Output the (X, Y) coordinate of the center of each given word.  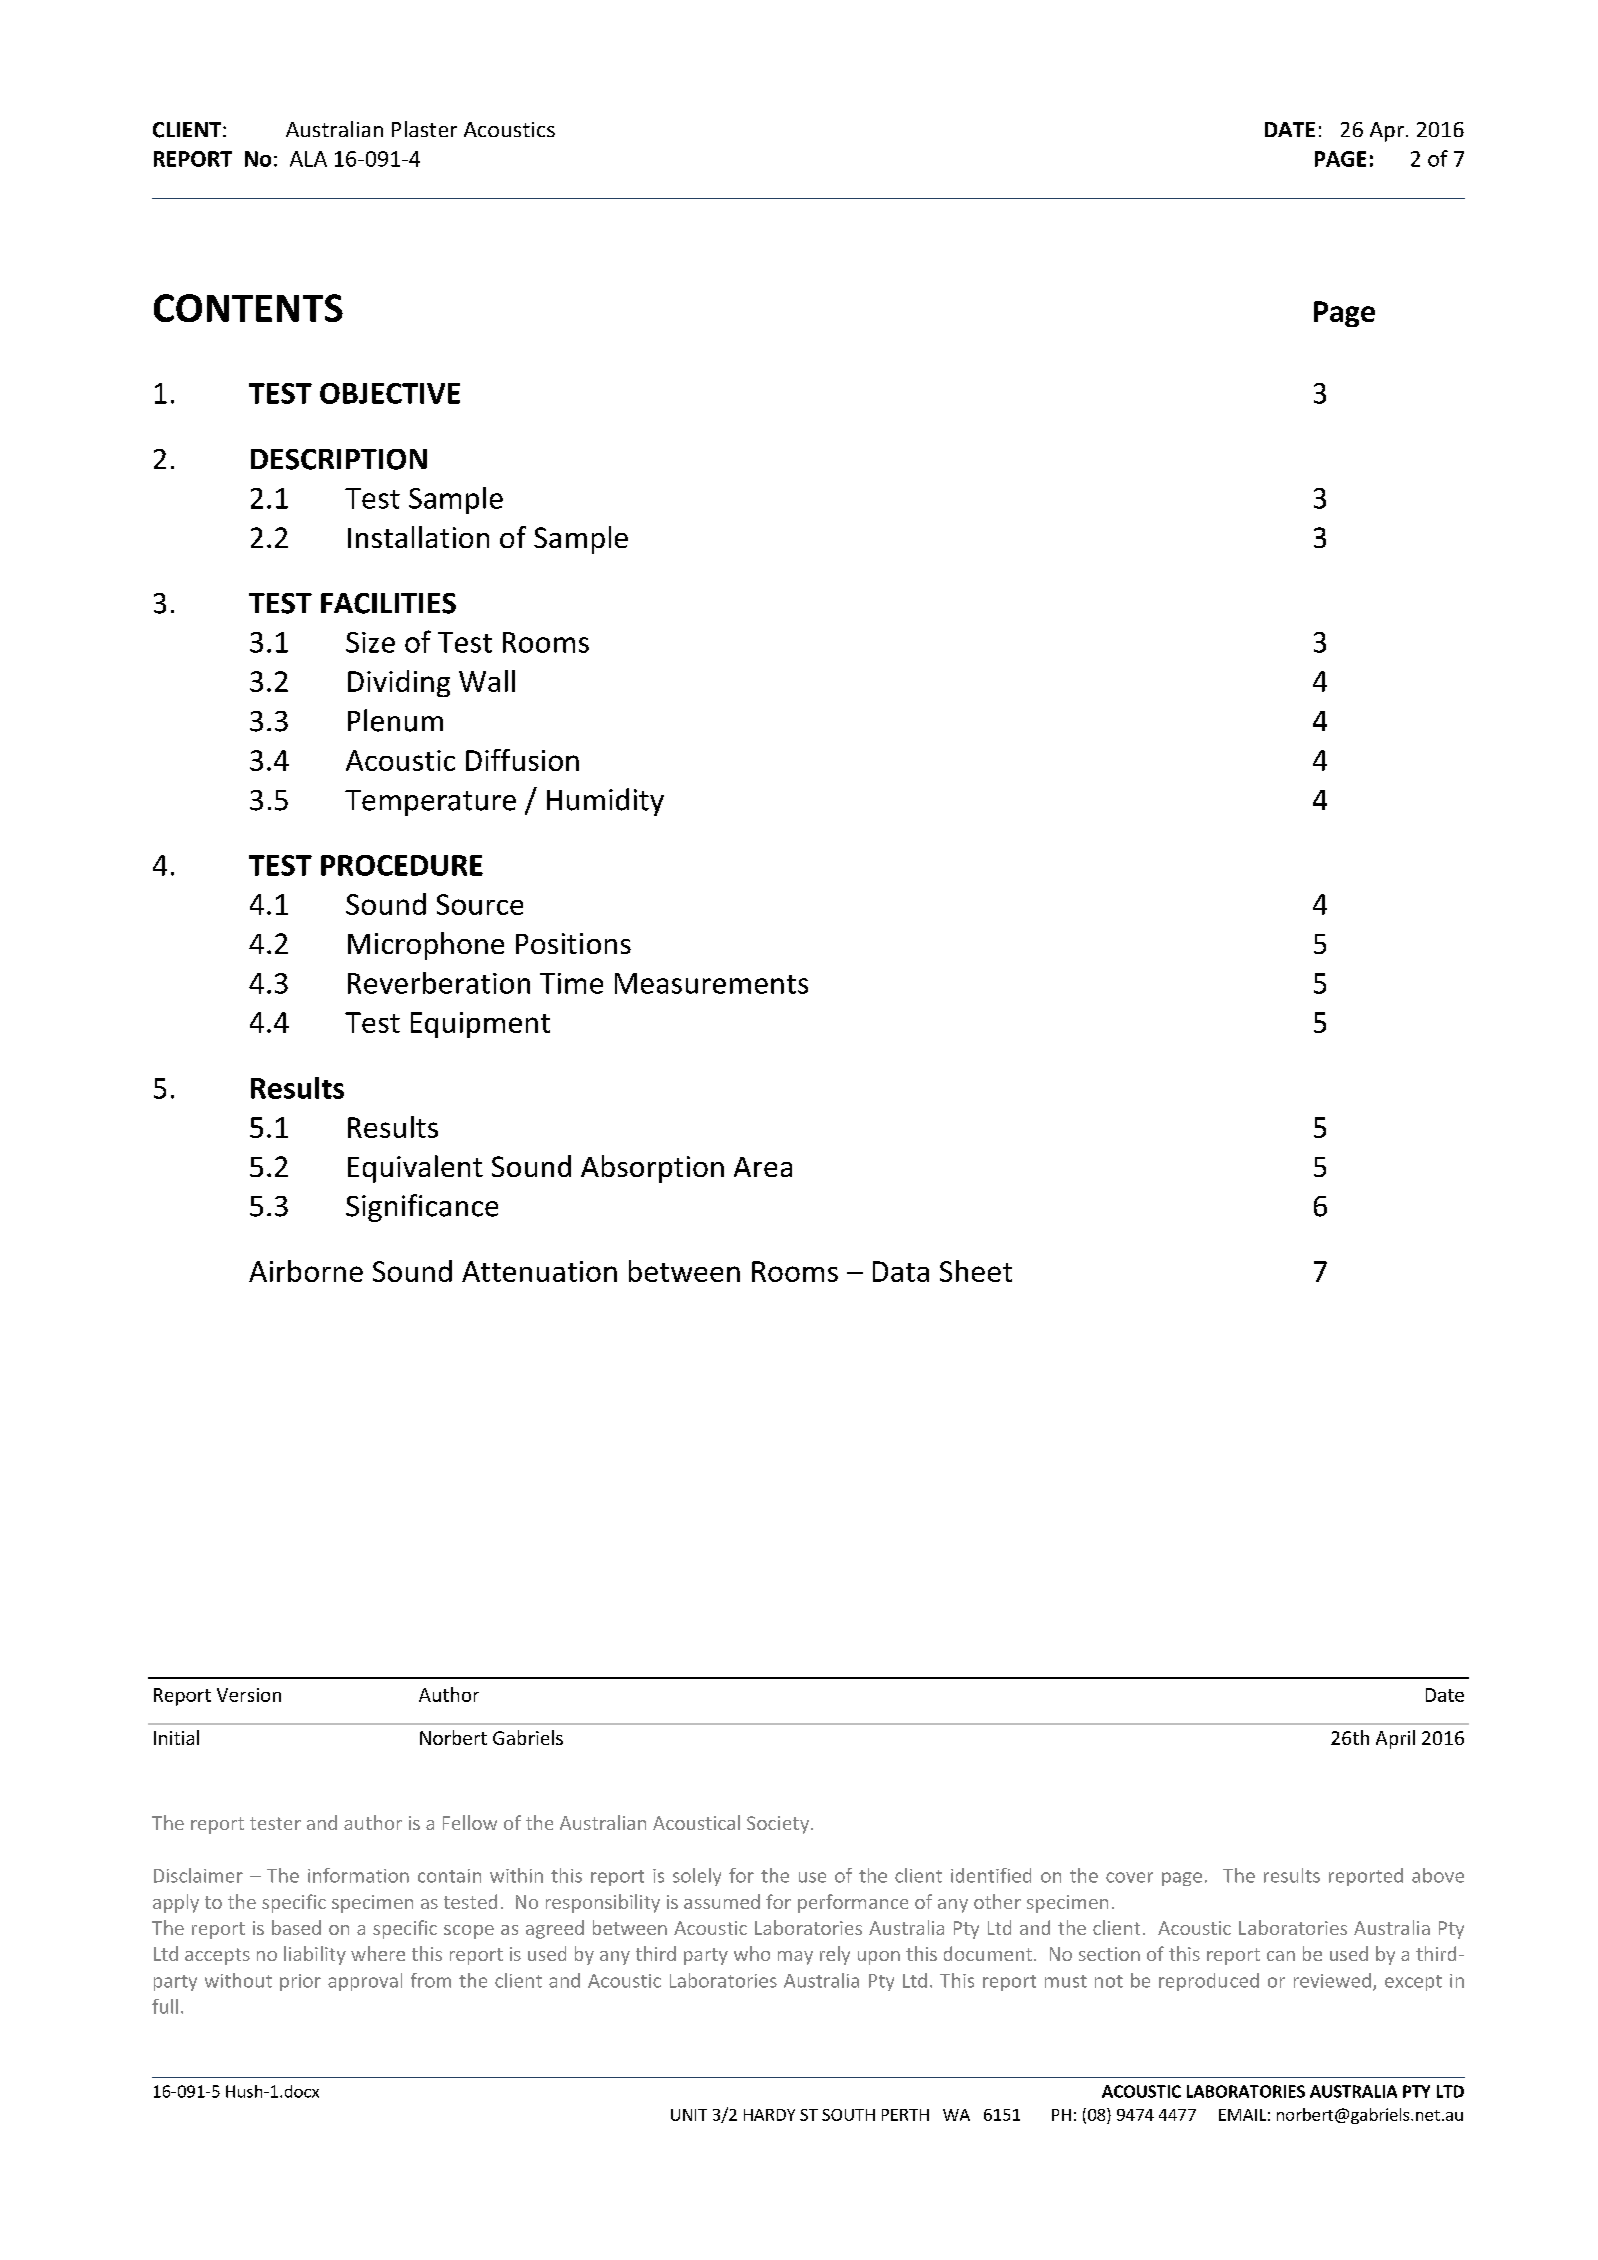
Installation (418, 537)
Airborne (306, 1271)
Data (901, 1271)
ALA (308, 159)
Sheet (976, 1271)
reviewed (1332, 1980)
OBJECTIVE (390, 393)
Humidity (605, 802)
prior (300, 1982)
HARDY (769, 2115)
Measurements (711, 983)
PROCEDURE (402, 865)
